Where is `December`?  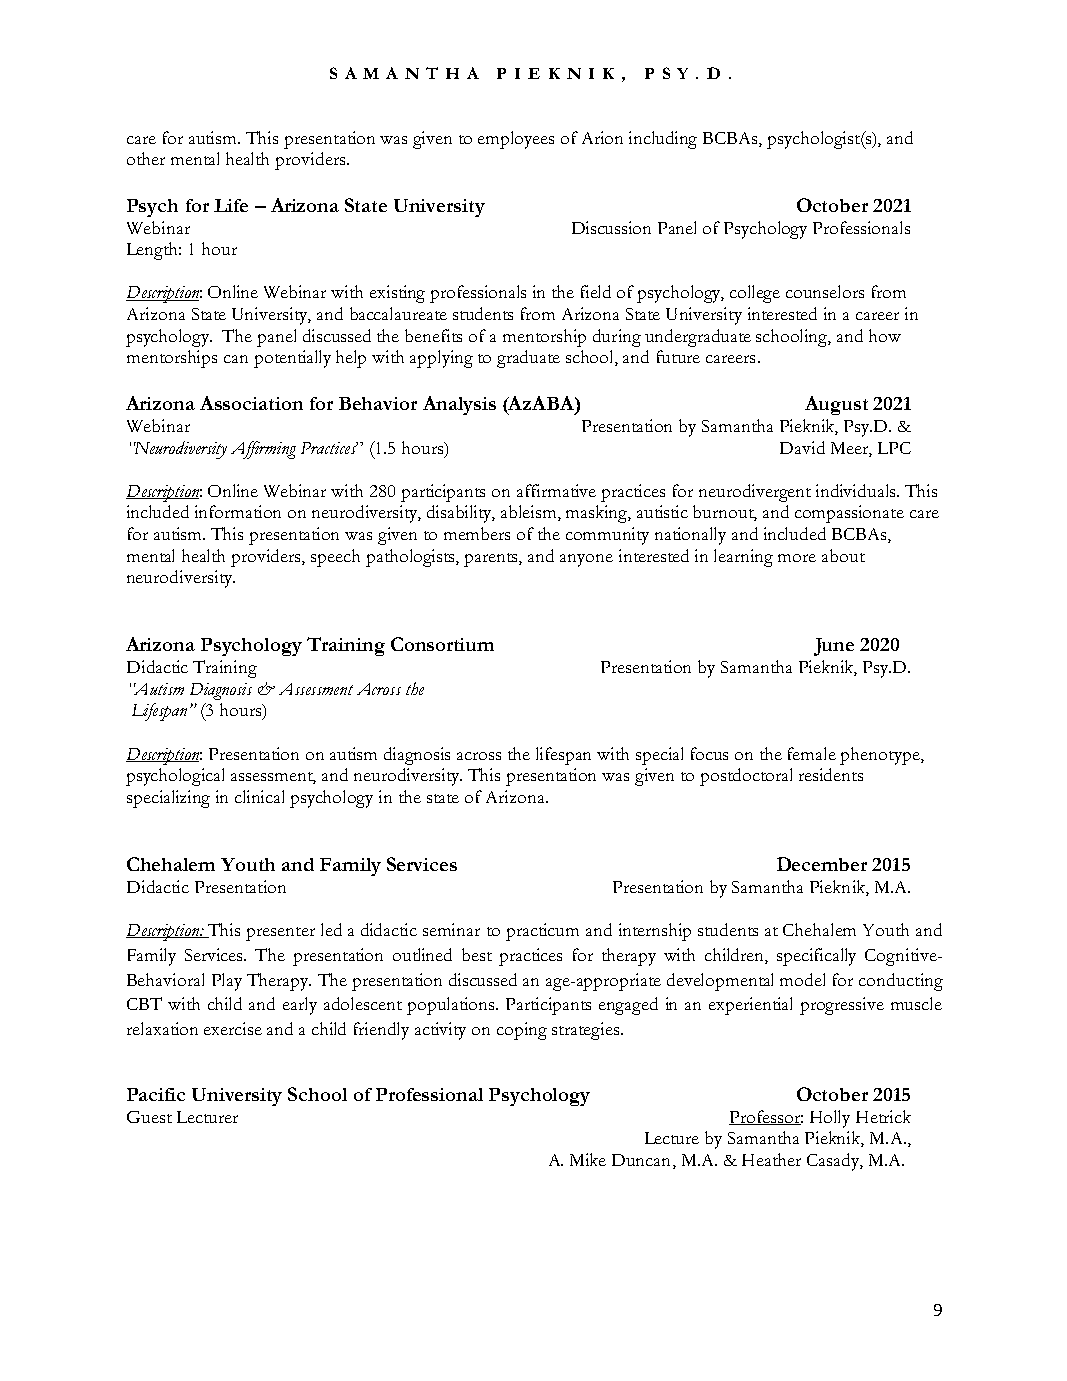 December is located at coordinates (822, 864).
